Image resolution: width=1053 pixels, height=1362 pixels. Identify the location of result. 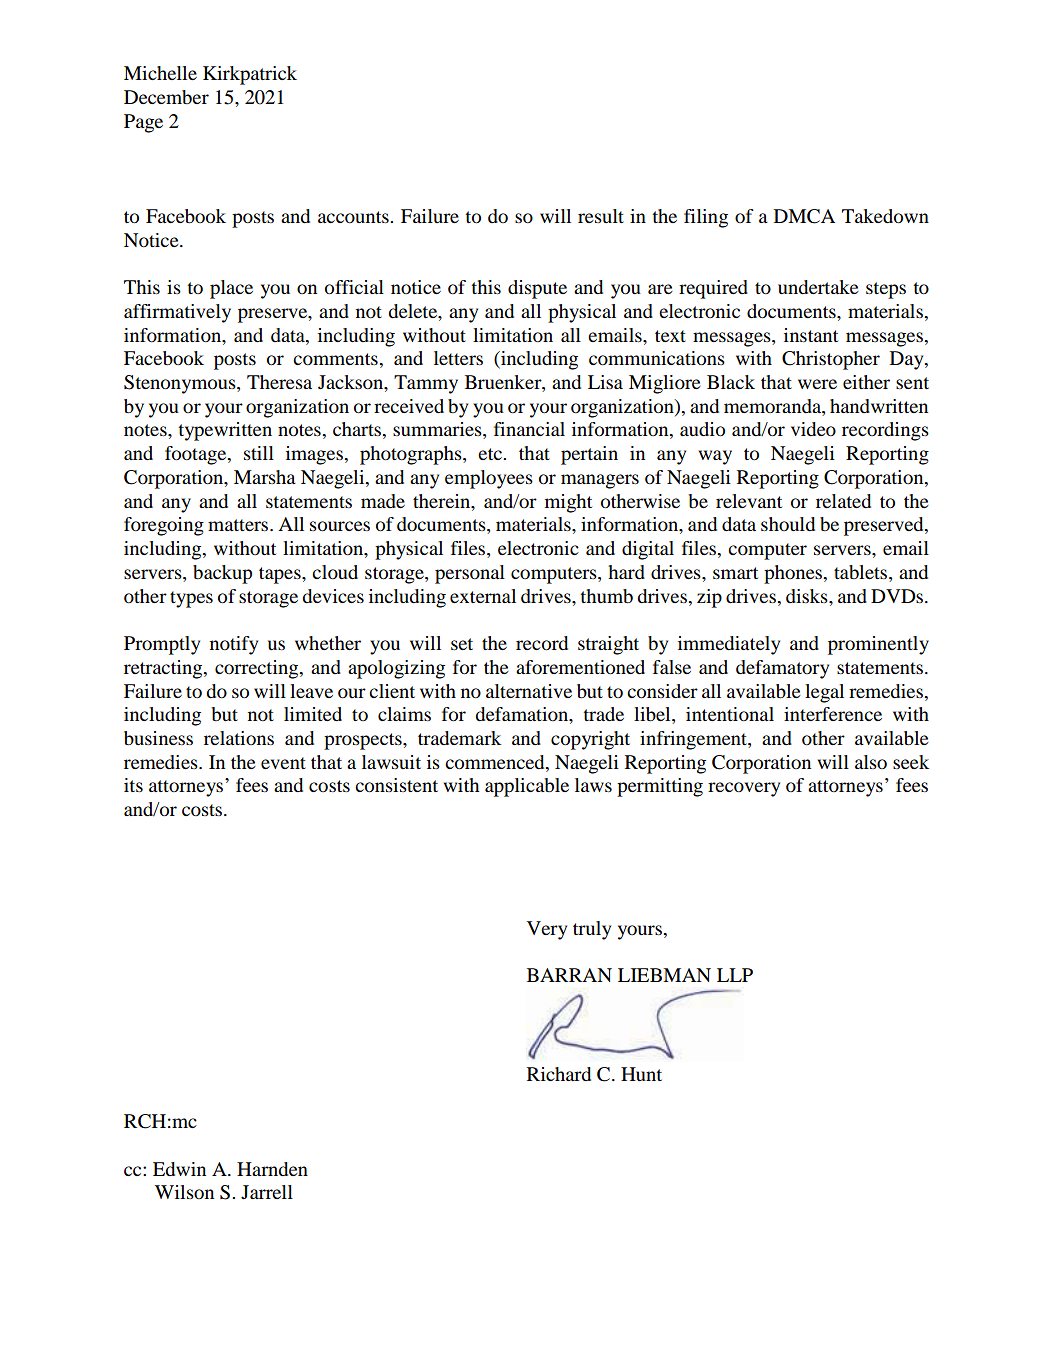
(601, 216).
